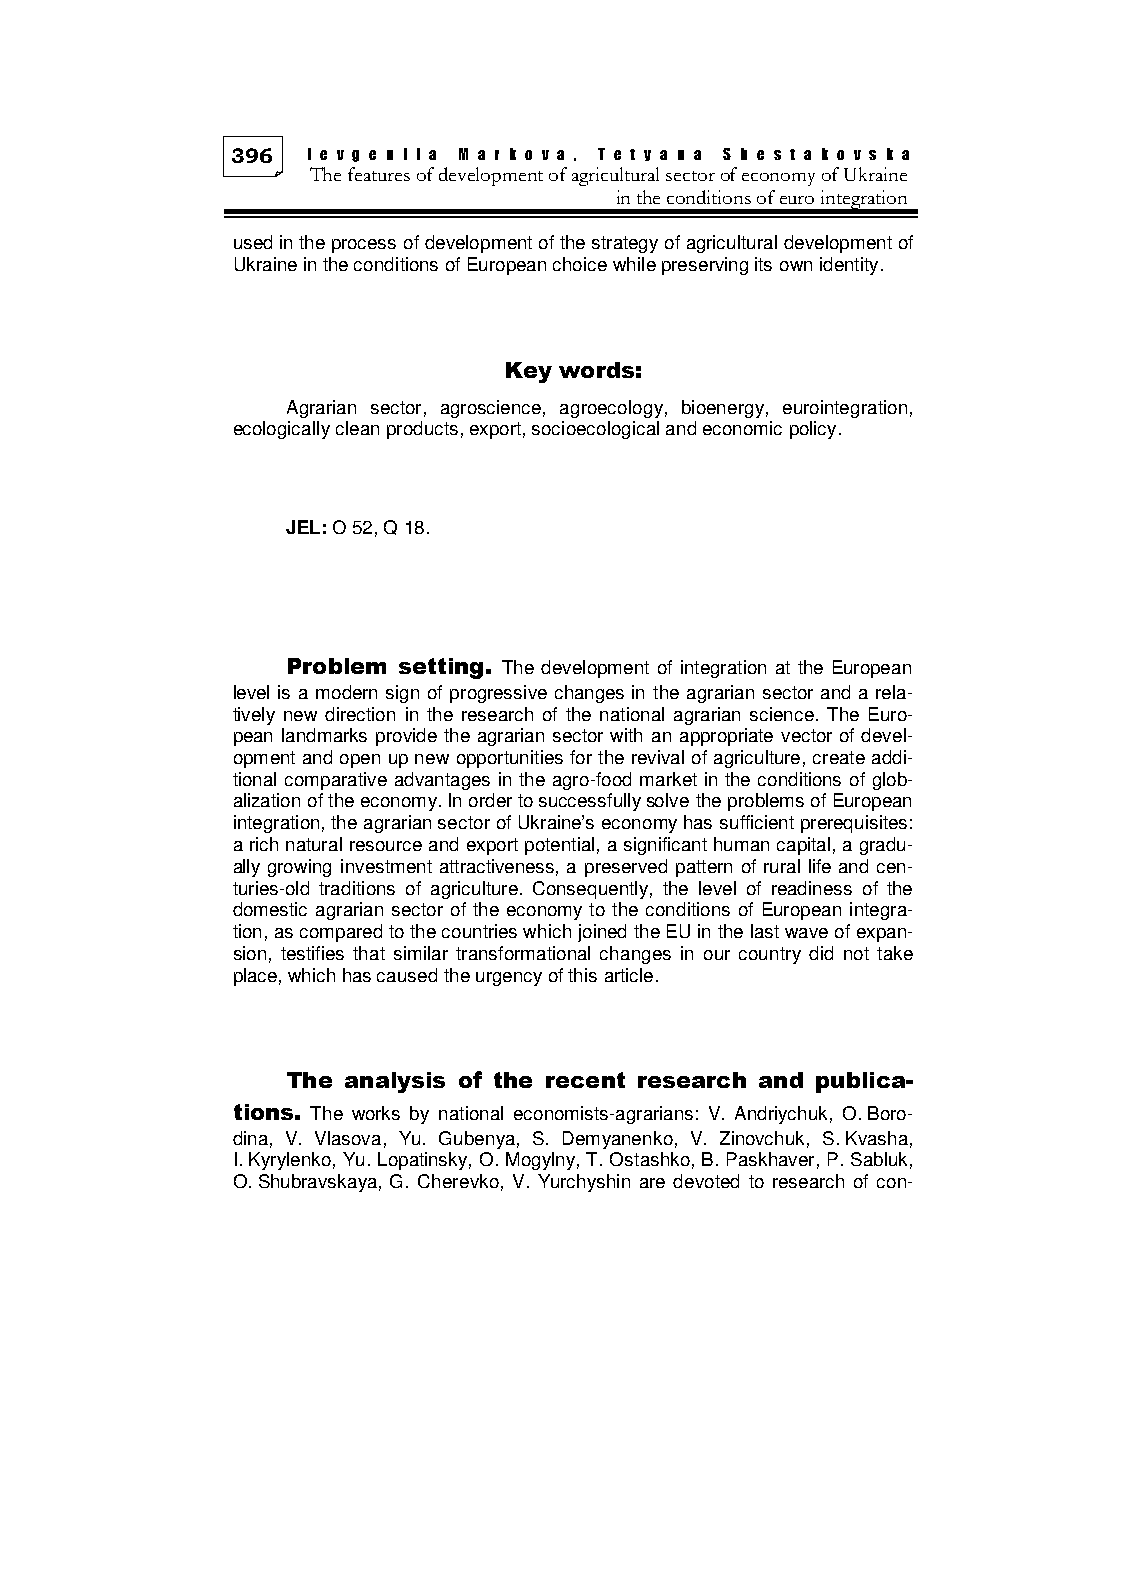 The height and width of the page is (1592, 1125). What do you see at coordinates (796, 266) in the page?
I see `own` at bounding box center [796, 266].
